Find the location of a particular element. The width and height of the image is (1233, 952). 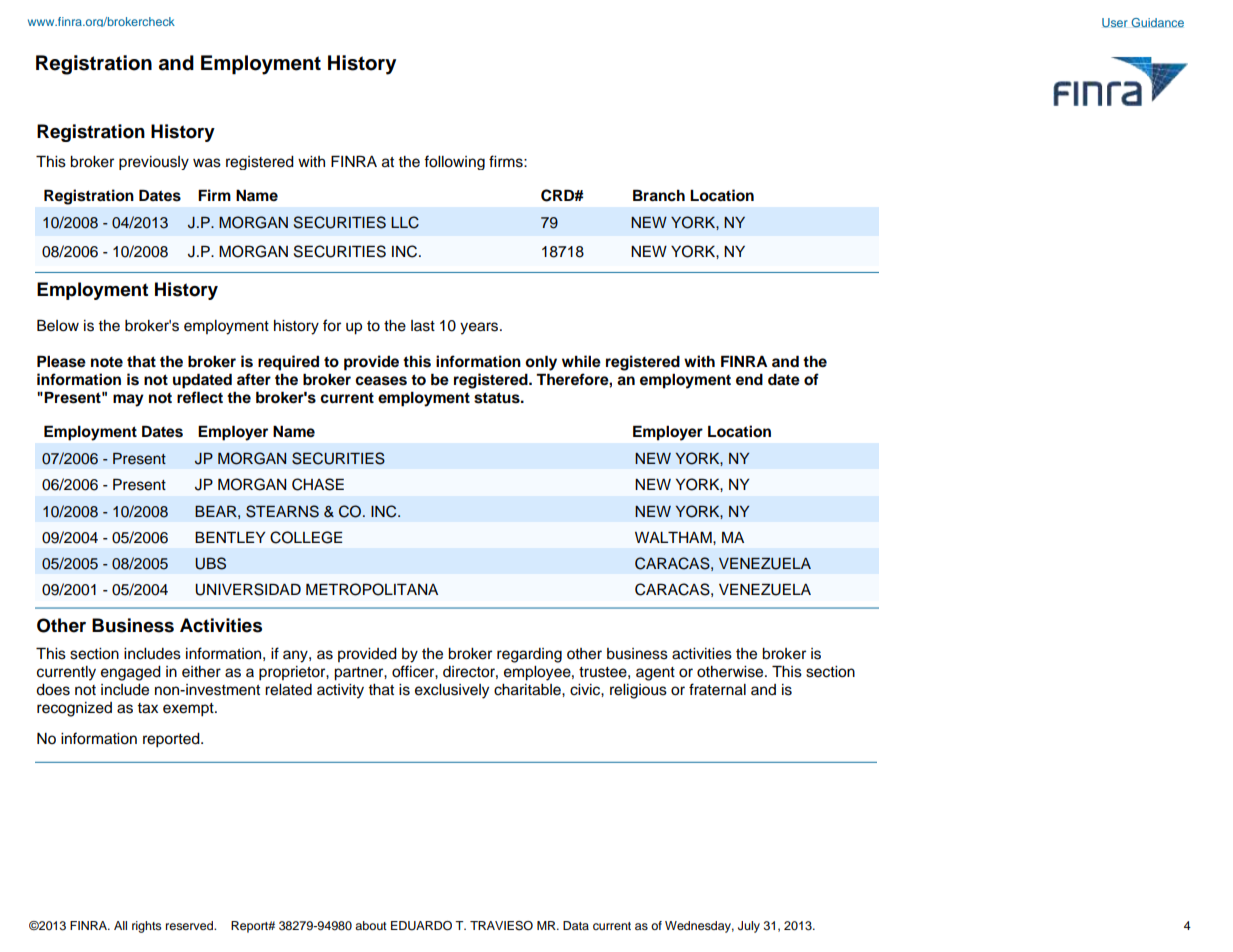

religious is located at coordinates (638, 691).
